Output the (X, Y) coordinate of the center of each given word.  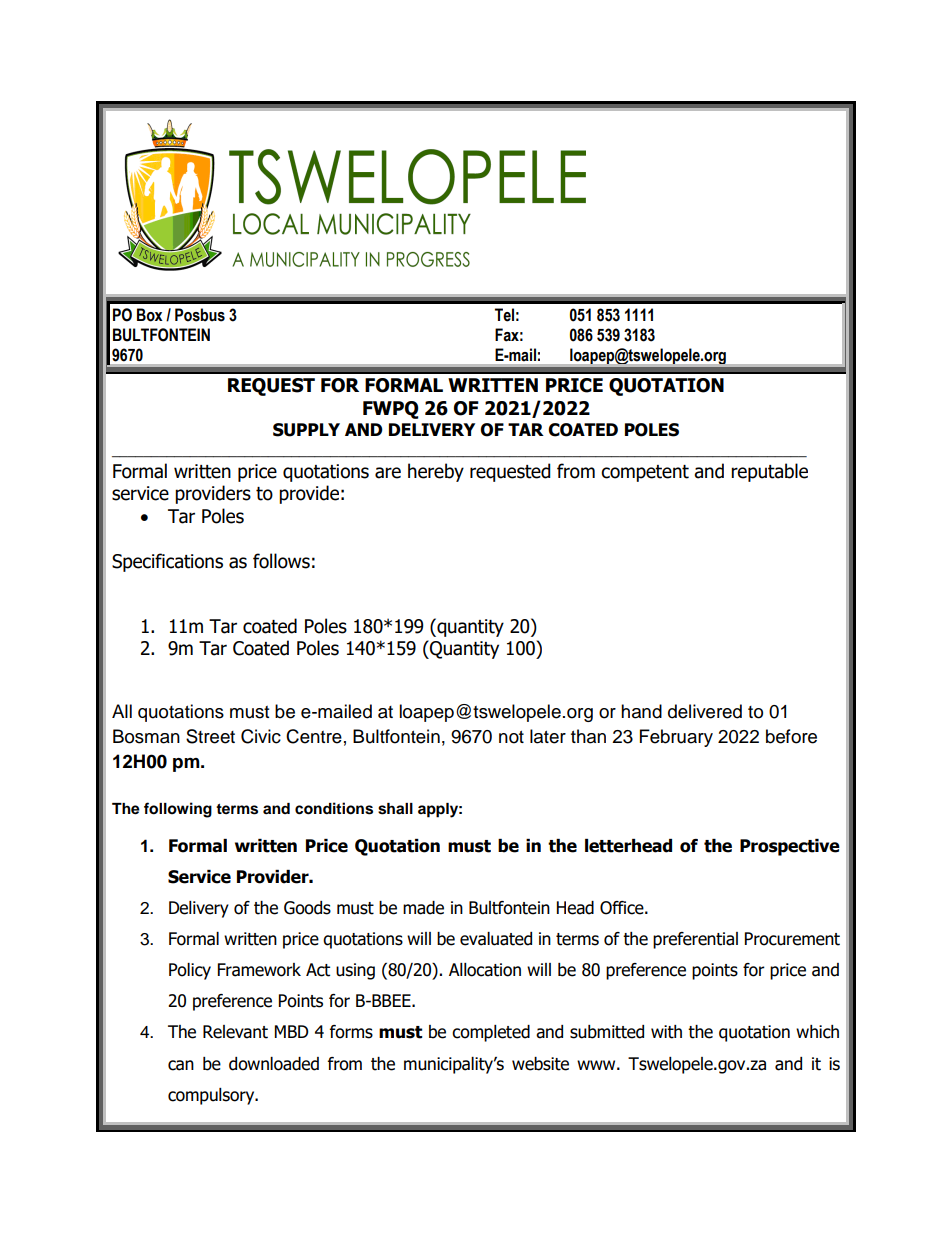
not (511, 737)
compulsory (212, 1096)
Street (210, 736)
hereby (436, 472)
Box (150, 315)
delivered (705, 711)
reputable (769, 472)
